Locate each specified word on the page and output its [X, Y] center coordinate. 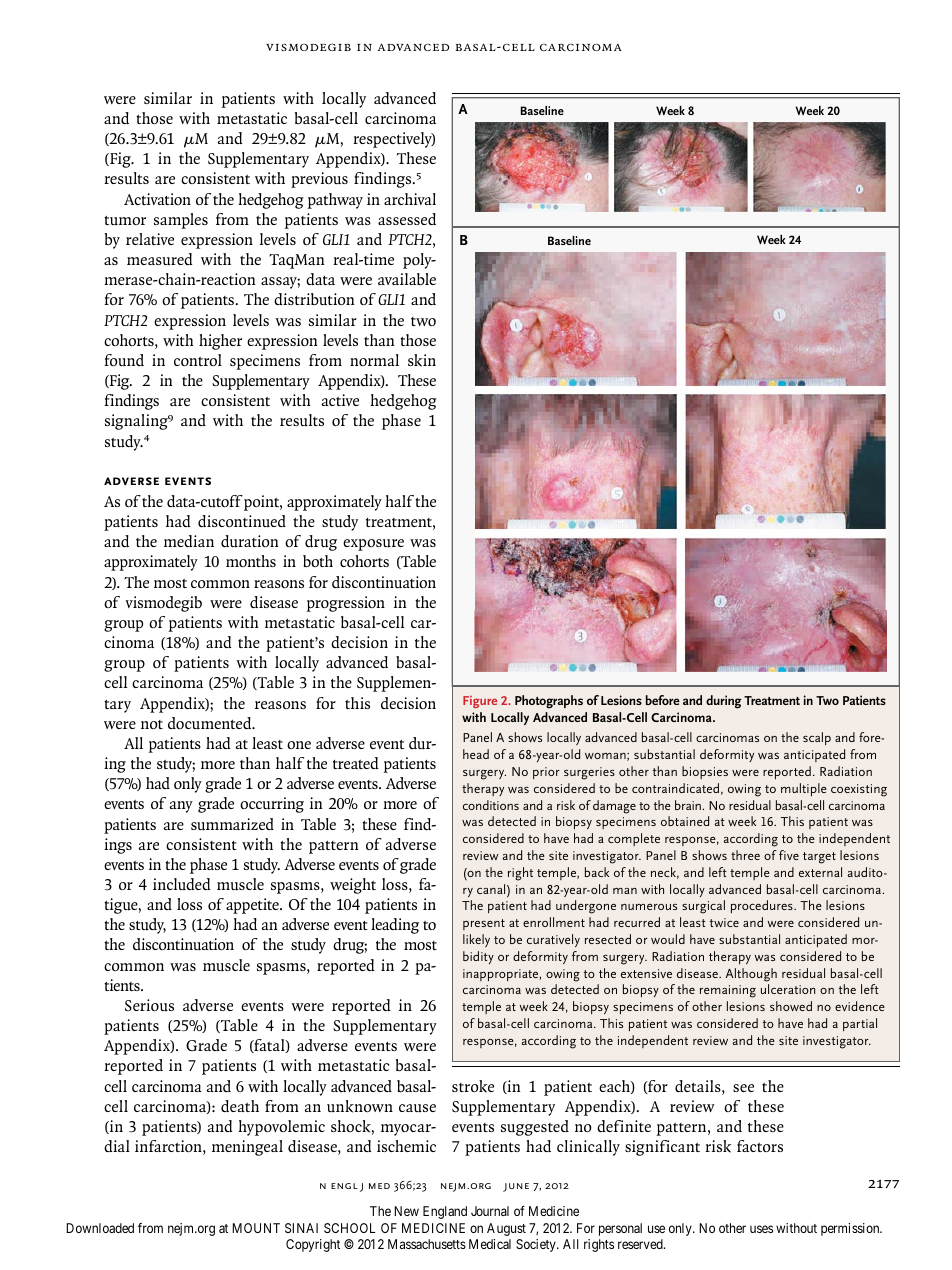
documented [211, 723]
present [484, 924]
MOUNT [256, 1228]
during [724, 702]
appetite [253, 906]
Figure [480, 702]
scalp [817, 738]
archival [410, 199]
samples [181, 221]
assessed [407, 219]
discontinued [242, 521]
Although [751, 975]
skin [422, 360]
